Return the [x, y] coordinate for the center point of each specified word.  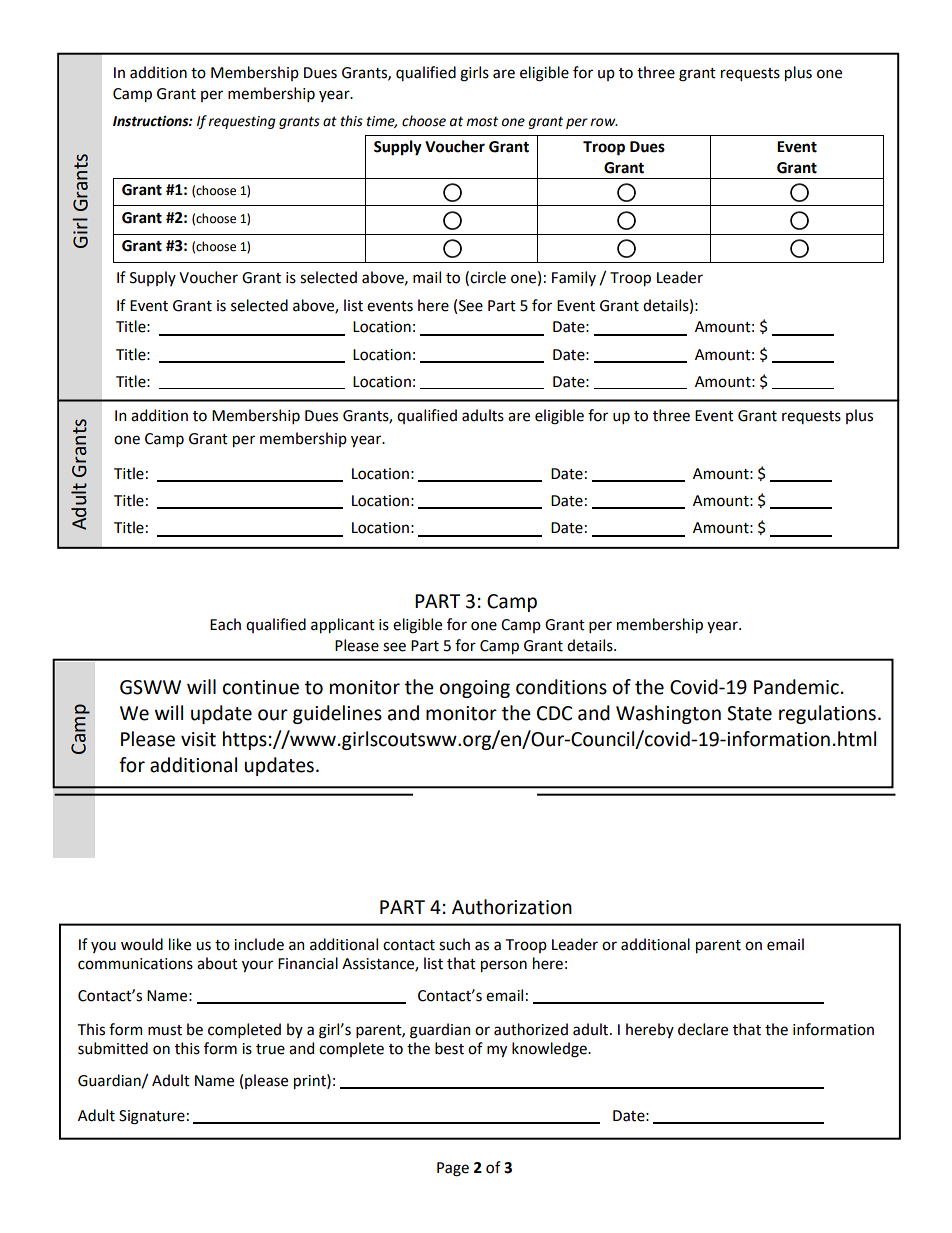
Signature [152, 1117]
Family [574, 278]
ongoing [475, 689]
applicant [343, 625]
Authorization [512, 907]
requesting [242, 122]
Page [453, 1169]
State [749, 713]
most [482, 121]
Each [225, 624]
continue [261, 687]
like [180, 944]
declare [703, 1029]
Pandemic [796, 687]
